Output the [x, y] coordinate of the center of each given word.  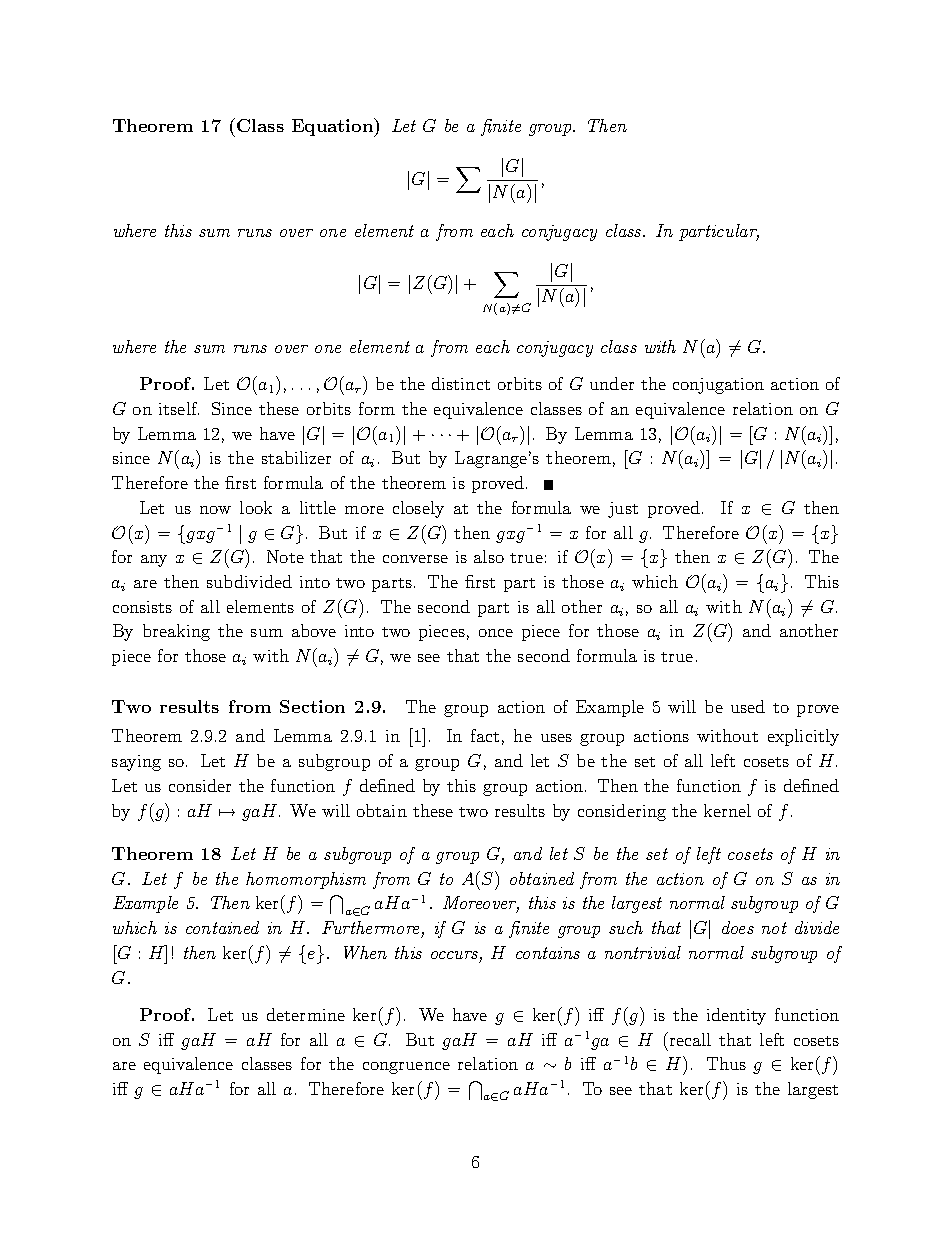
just [623, 510]
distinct [461, 383]
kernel [727, 810]
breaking [176, 632]
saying [136, 763]
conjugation [718, 386]
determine [306, 1014]
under [612, 383]
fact [485, 735]
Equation [334, 127]
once [496, 633]
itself [179, 408]
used [748, 706]
